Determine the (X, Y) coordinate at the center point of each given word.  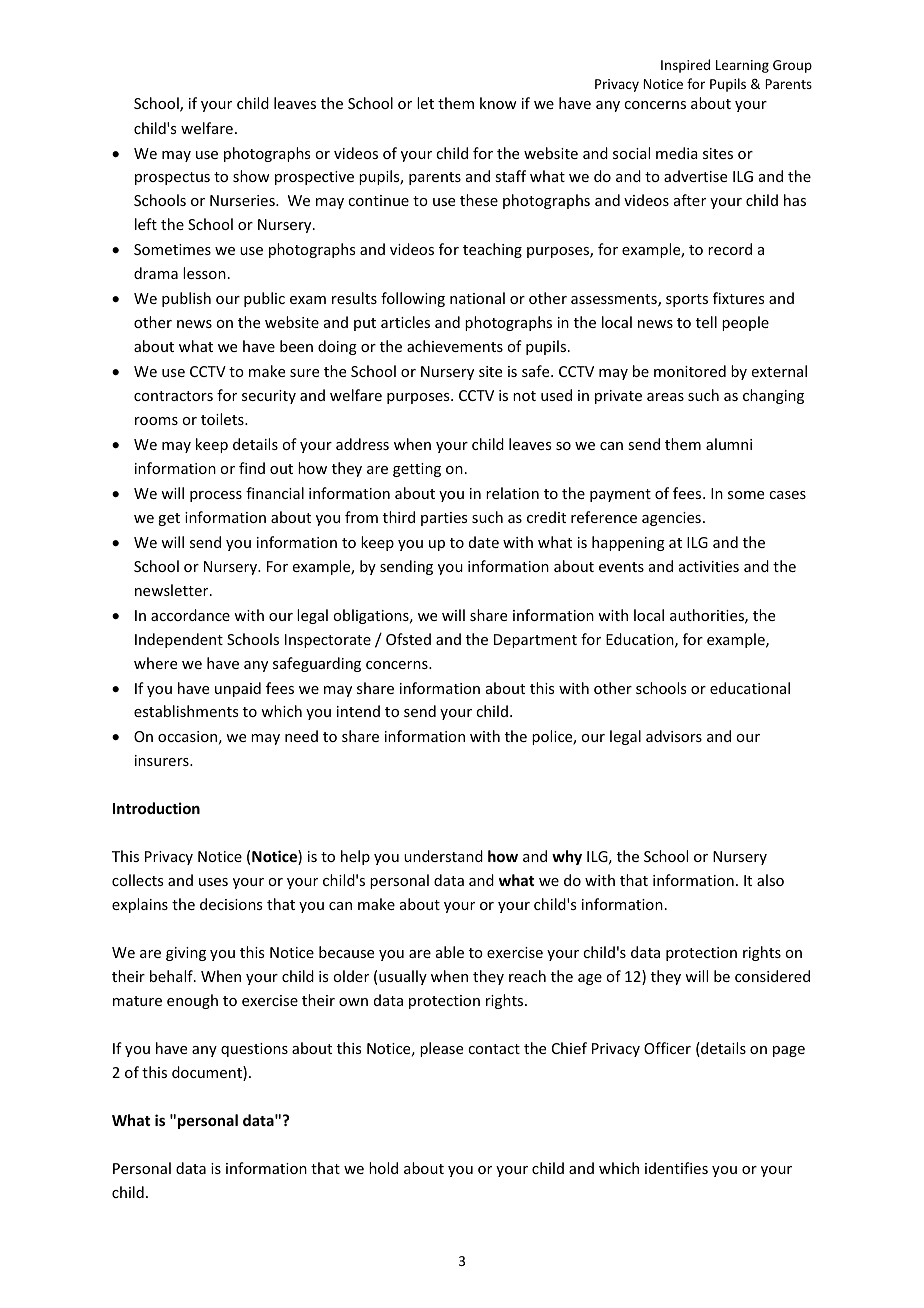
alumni (729, 444)
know (498, 103)
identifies (676, 1168)
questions (254, 1050)
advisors (674, 736)
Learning (742, 66)
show (251, 176)
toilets (223, 419)
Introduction (156, 808)
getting (417, 470)
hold (383, 1168)
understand (443, 856)
